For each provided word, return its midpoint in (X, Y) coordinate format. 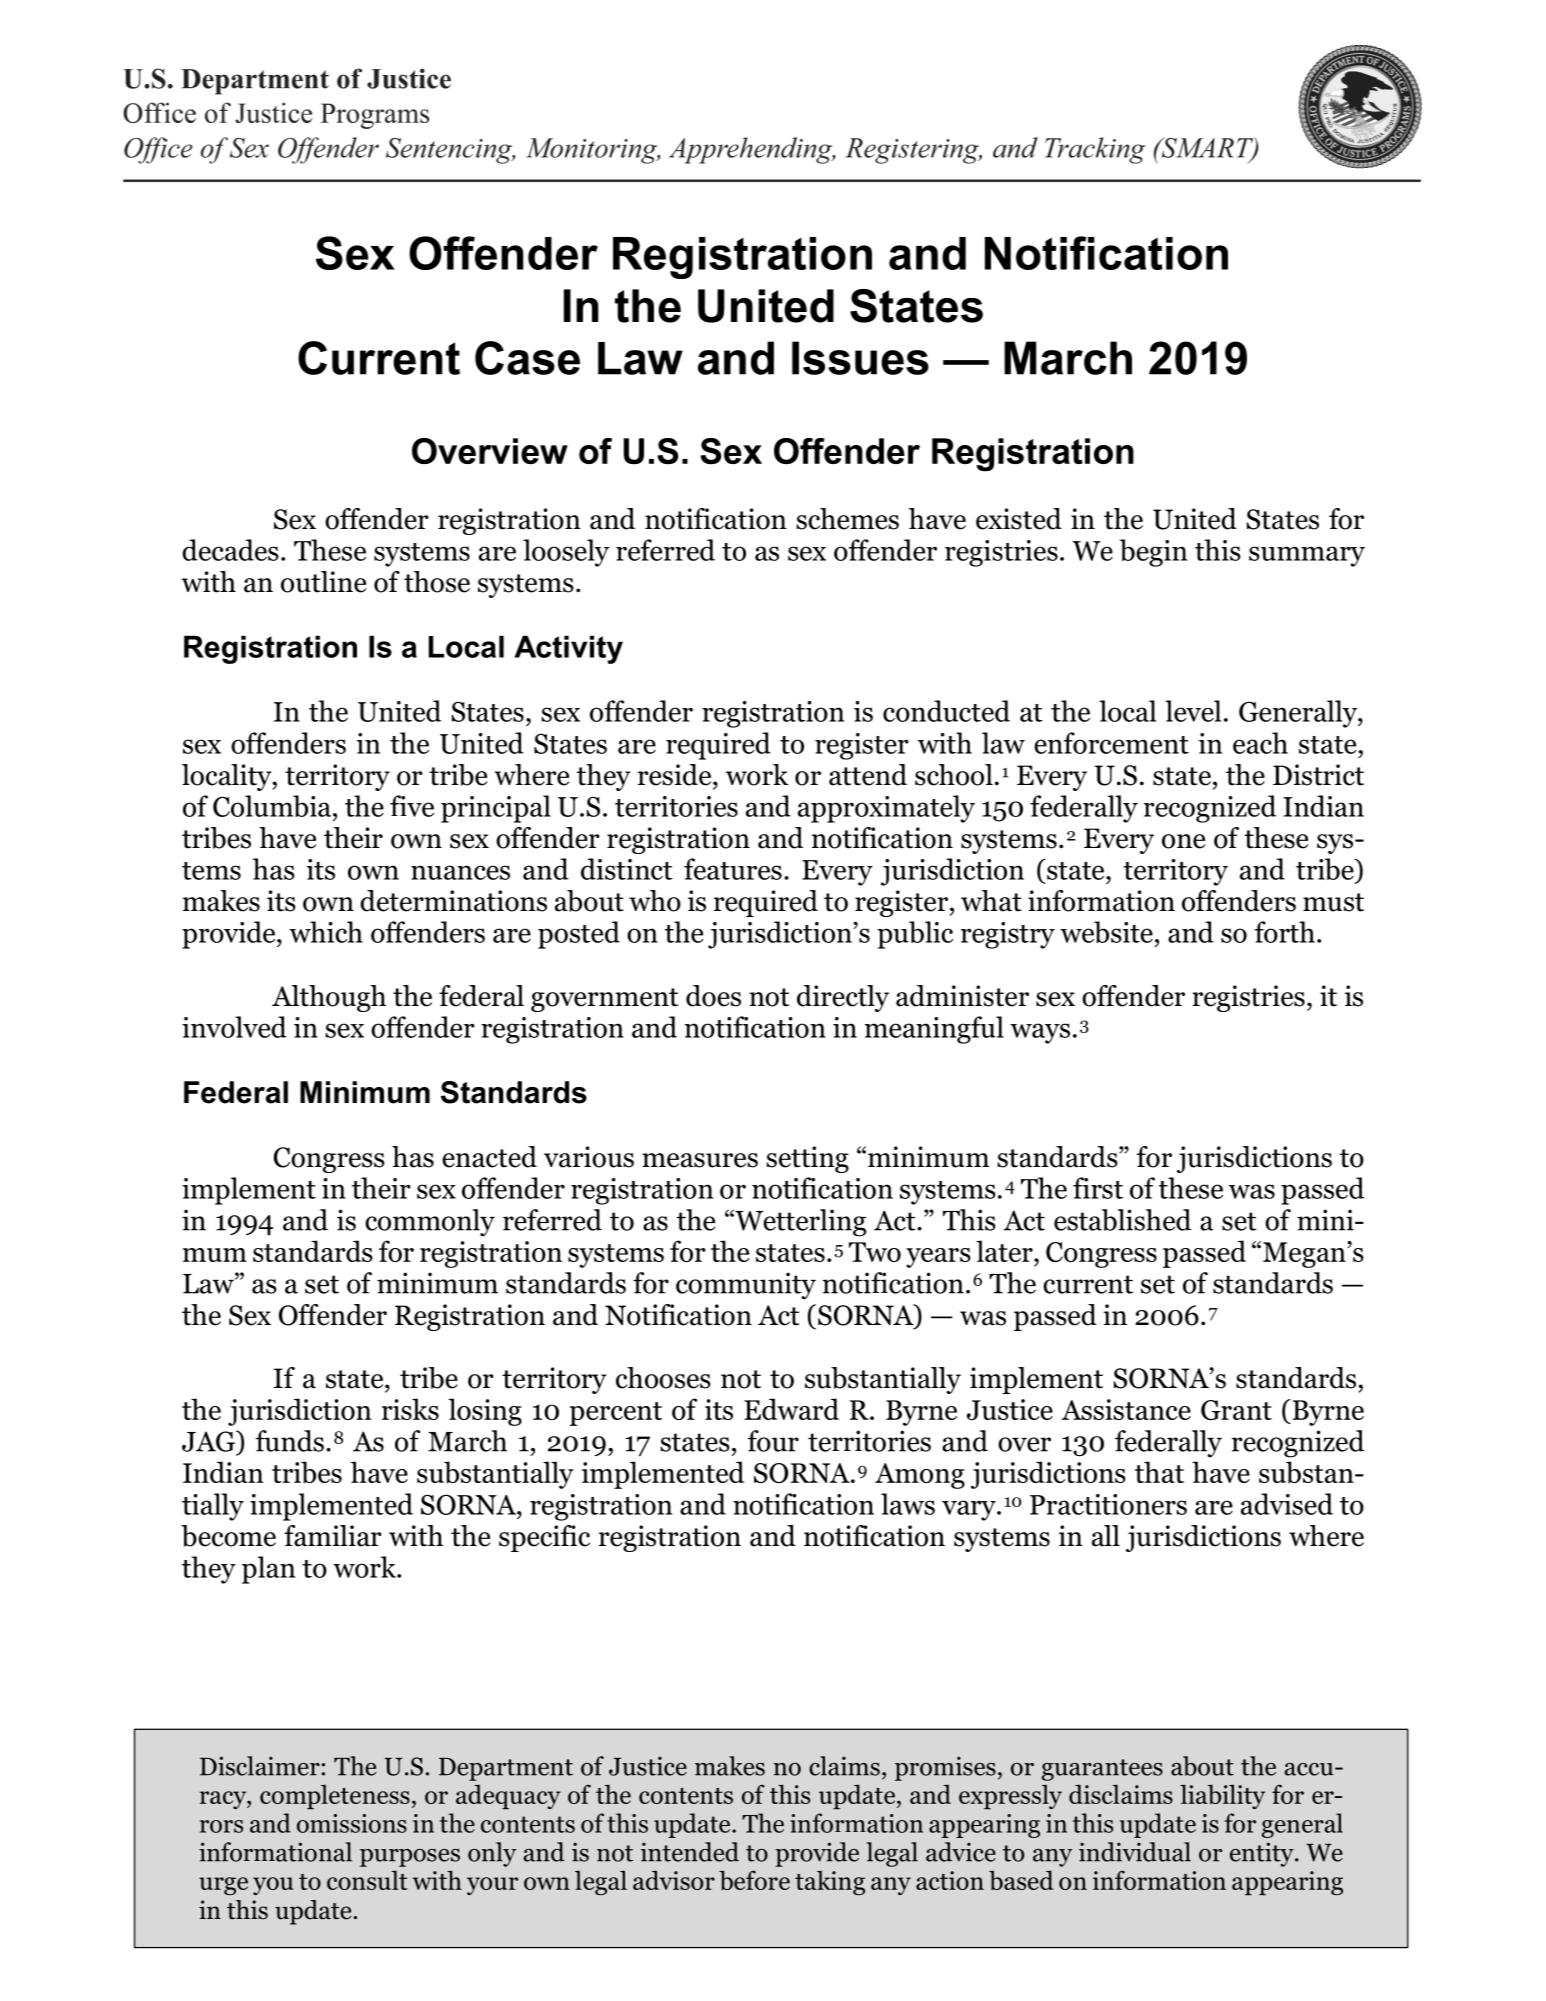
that (1159, 1472)
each (1260, 743)
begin (1153, 553)
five (412, 806)
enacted (489, 1157)
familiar (333, 1536)
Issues (860, 358)
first (1098, 1188)
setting (807, 1159)
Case (527, 358)
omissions (352, 1823)
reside (676, 775)
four (773, 1441)
